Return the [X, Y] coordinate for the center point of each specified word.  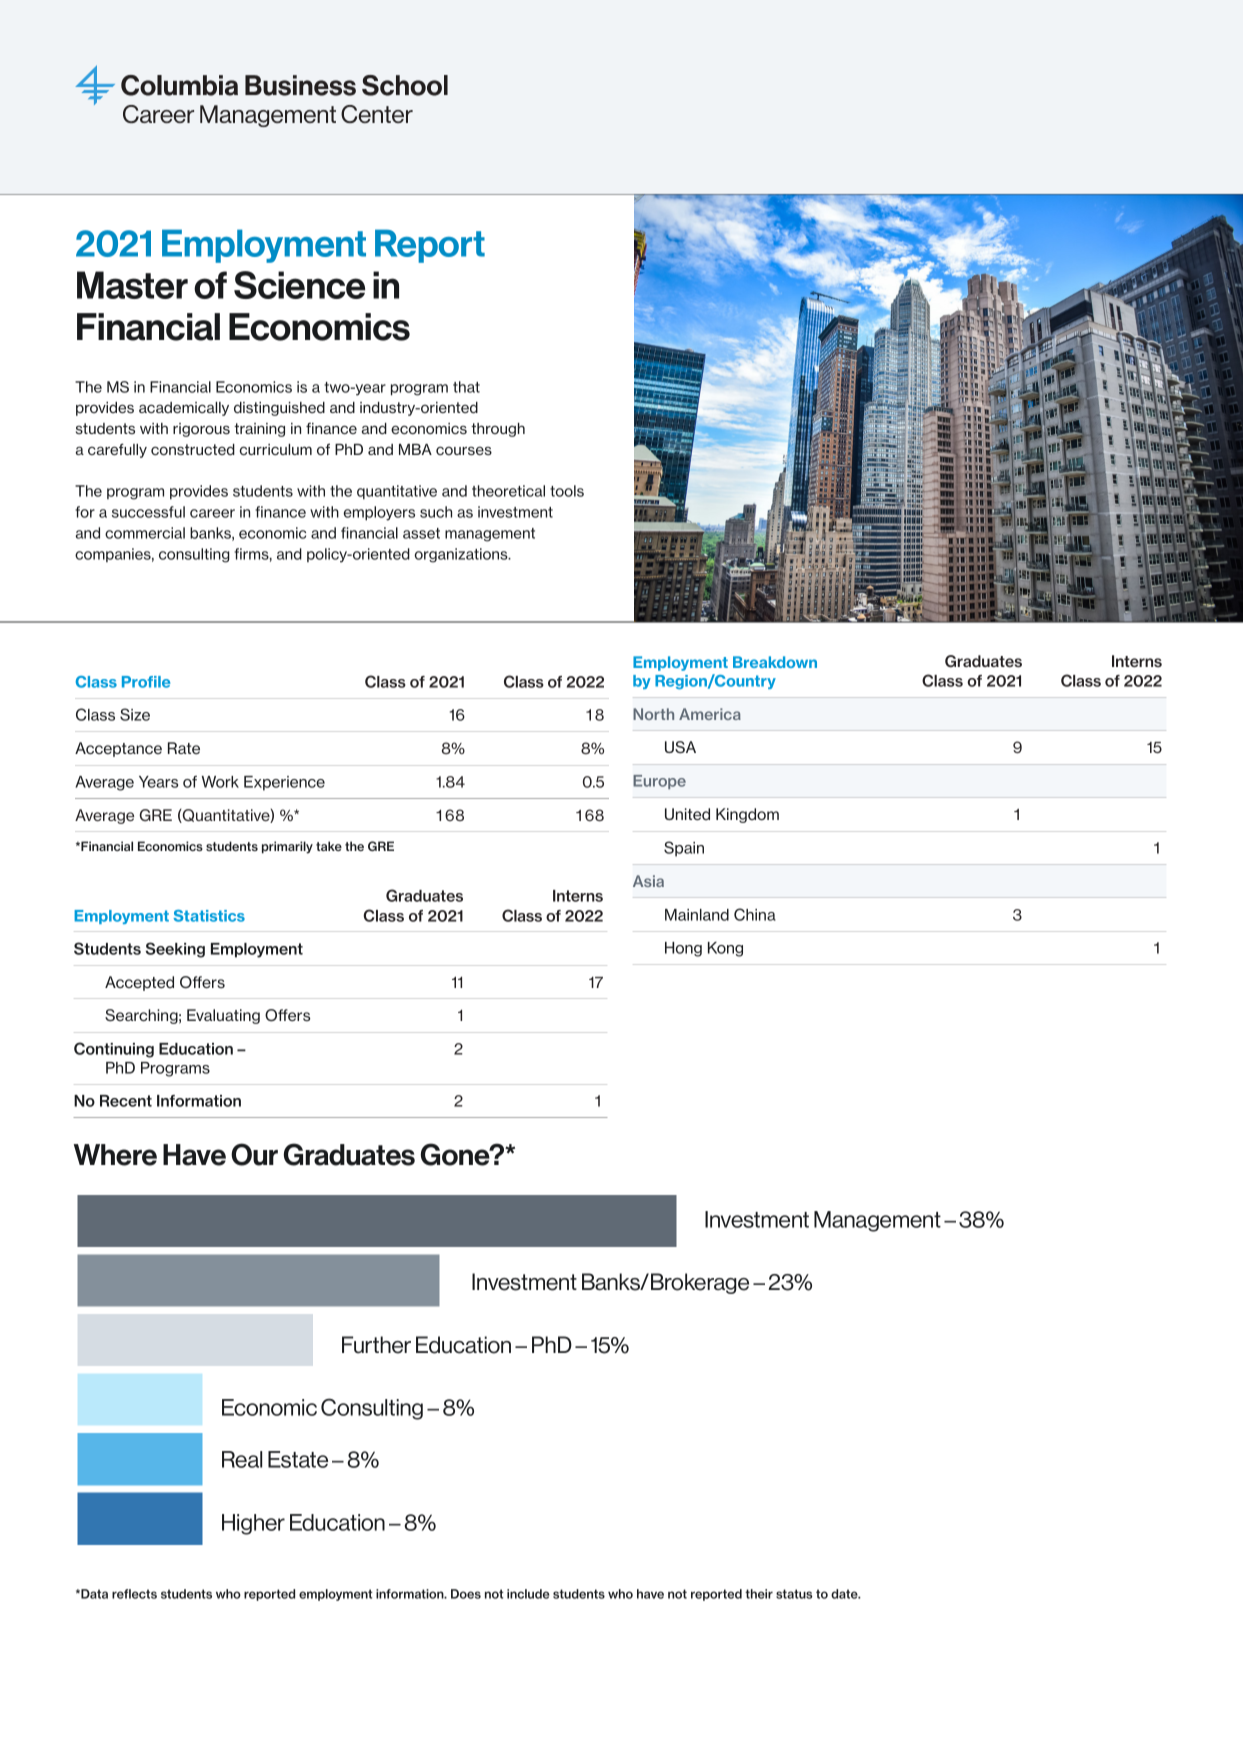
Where [115, 1155]
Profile [146, 682]
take [329, 846]
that [466, 387]
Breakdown [775, 662]
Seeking [175, 950]
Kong [725, 949]
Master [132, 285]
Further [376, 1345]
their [759, 1594]
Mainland [697, 915]
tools [567, 491]
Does [466, 1594]
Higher [253, 1524]
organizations [462, 555]
